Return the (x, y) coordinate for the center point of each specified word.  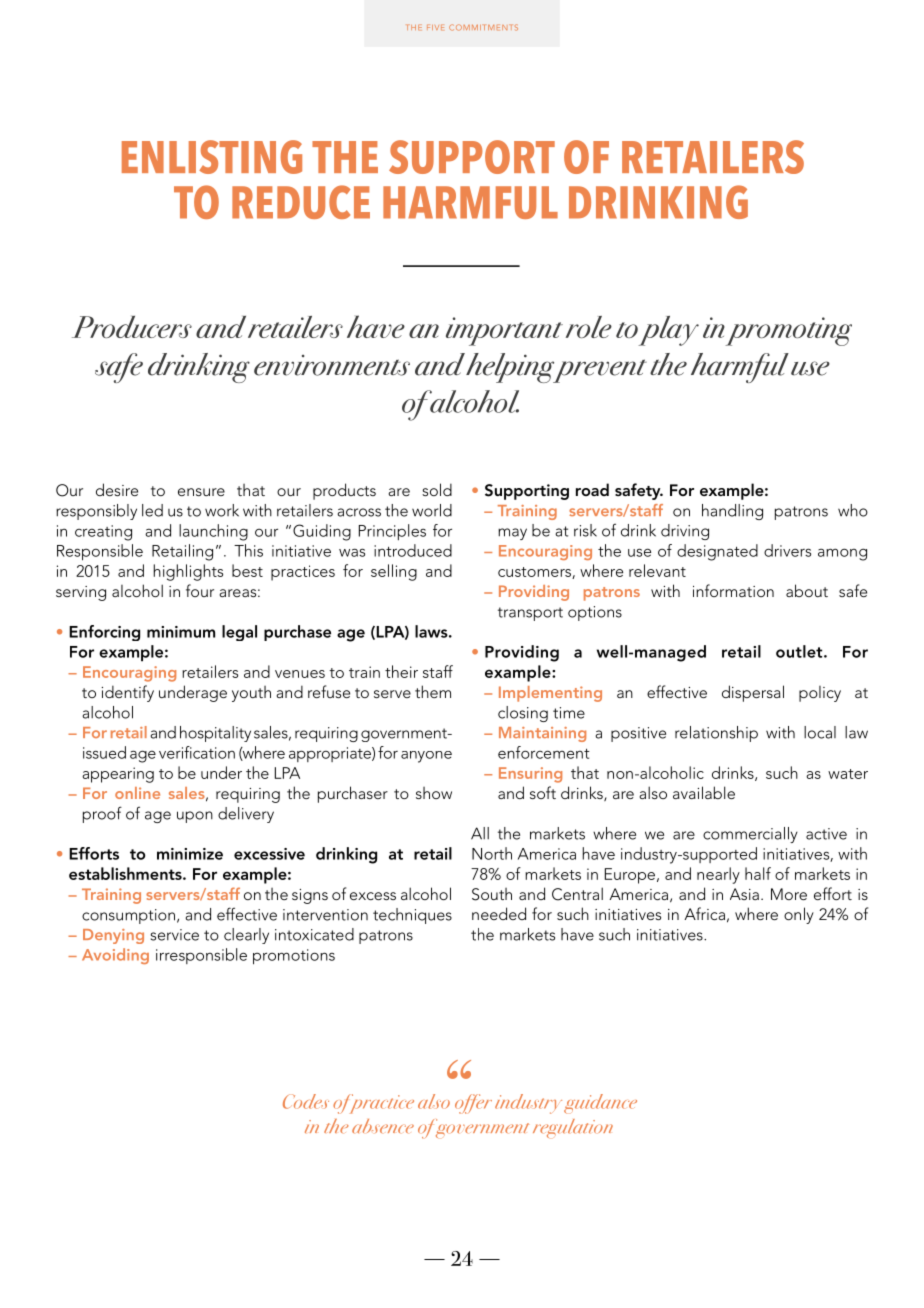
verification (197, 752)
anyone (426, 757)
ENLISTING (212, 157)
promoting (788, 331)
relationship (716, 734)
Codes (306, 1101)
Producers (132, 327)
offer (473, 1104)
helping (511, 368)
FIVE (435, 27)
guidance (600, 1104)
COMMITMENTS (483, 27)
